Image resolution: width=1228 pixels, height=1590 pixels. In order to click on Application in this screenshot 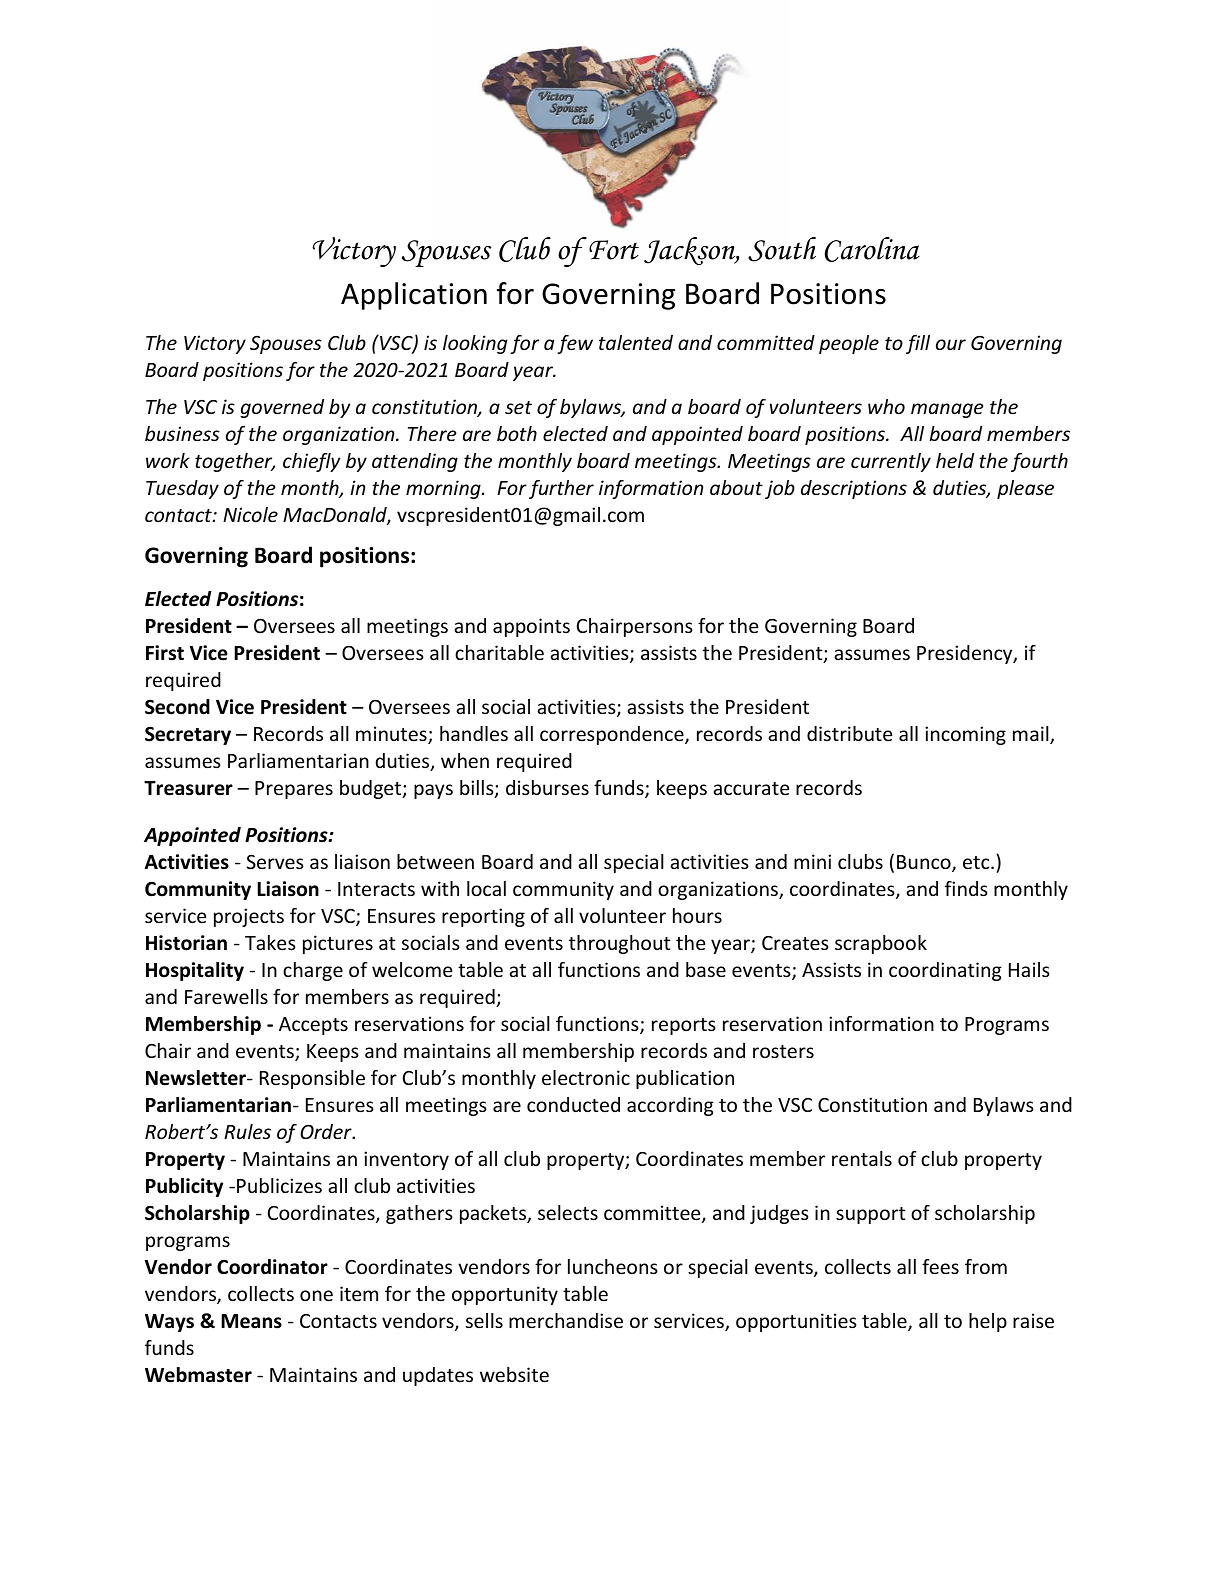, I will do `click(414, 296)`.
